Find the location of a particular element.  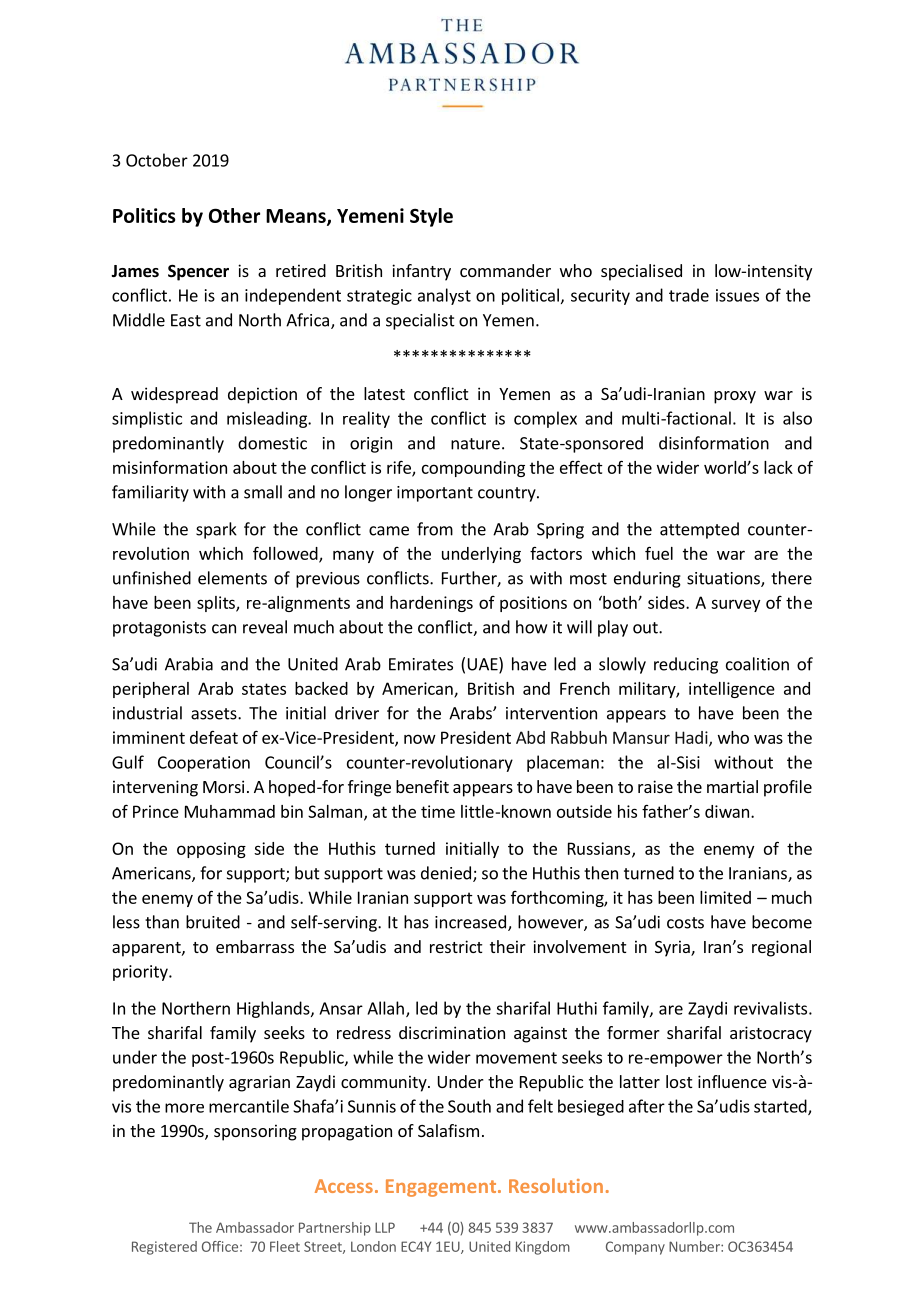

nature is located at coordinates (475, 444).
